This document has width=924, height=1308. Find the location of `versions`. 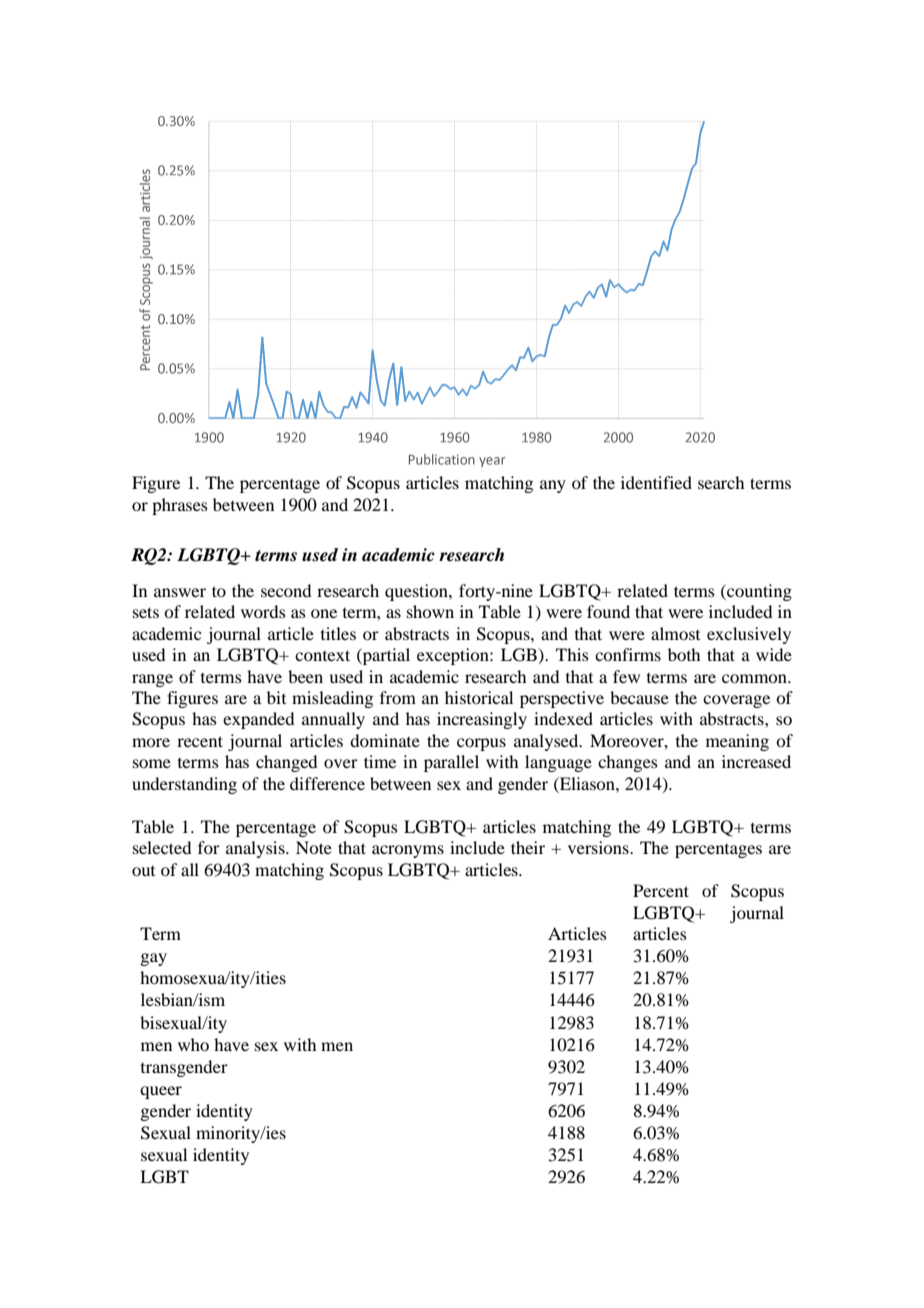

versions is located at coordinates (599, 847).
